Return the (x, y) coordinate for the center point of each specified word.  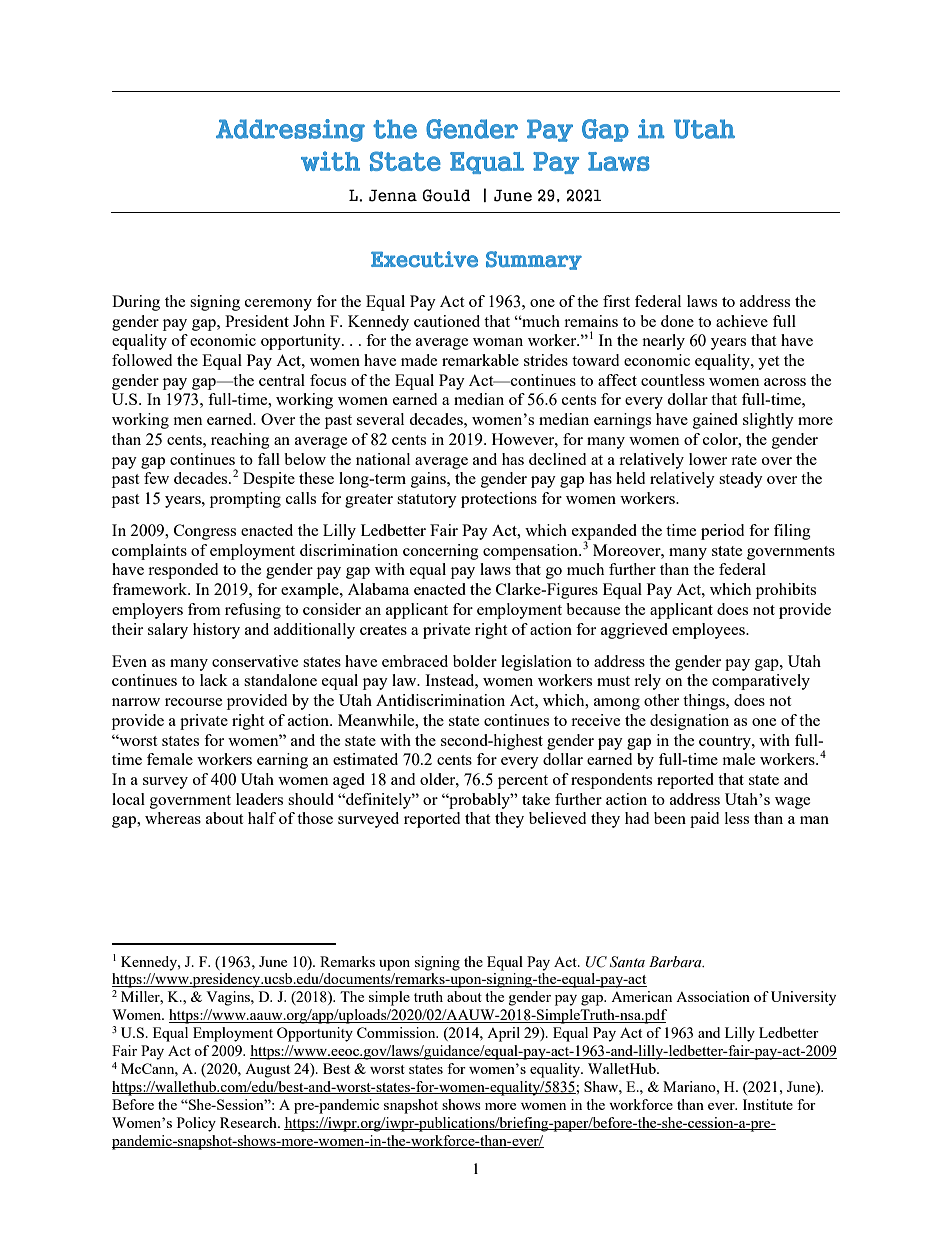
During (136, 303)
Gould (446, 195)
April (503, 1034)
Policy (196, 1124)
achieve (742, 321)
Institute (768, 1104)
